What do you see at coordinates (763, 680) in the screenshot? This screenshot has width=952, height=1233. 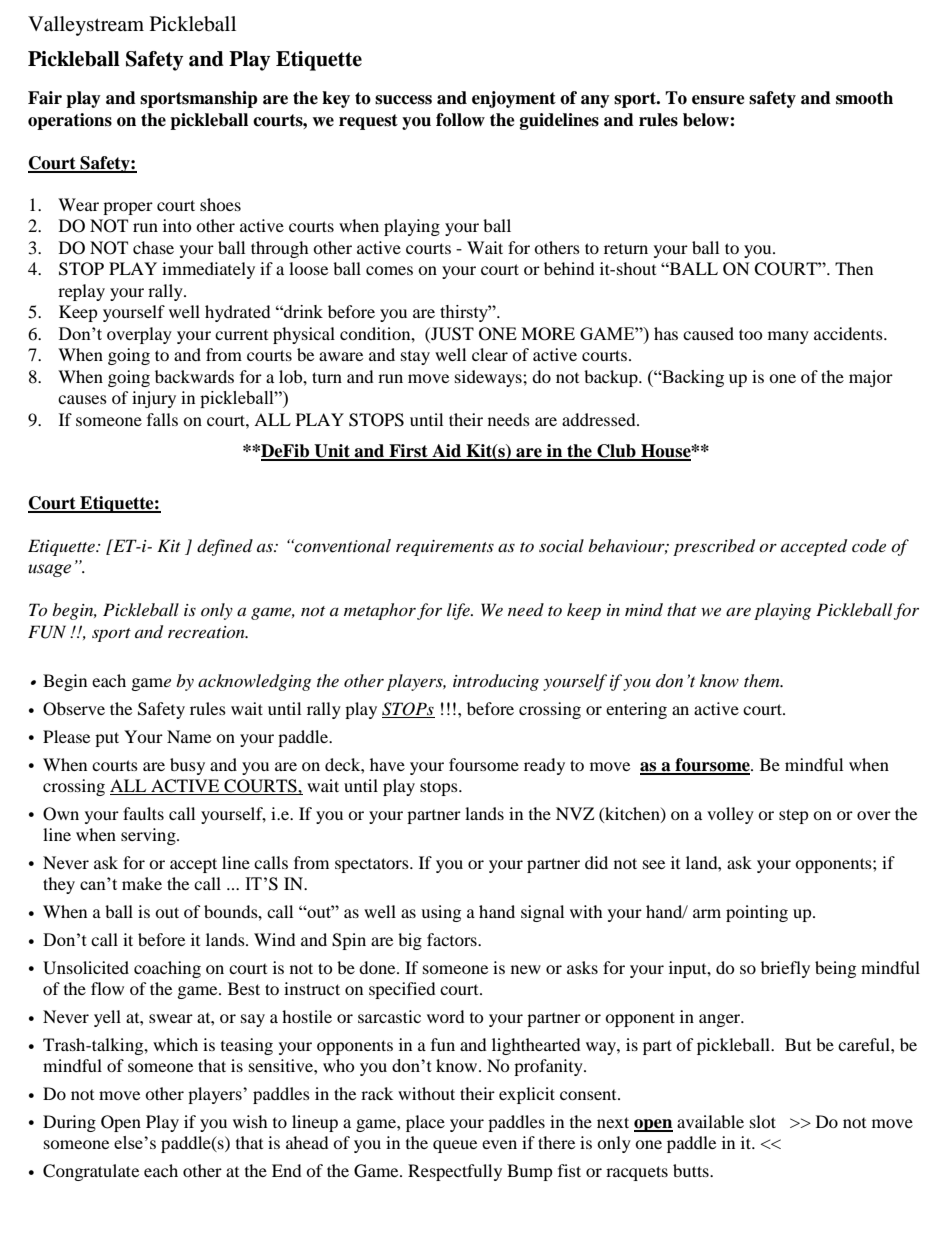 I see `them` at bounding box center [763, 680].
